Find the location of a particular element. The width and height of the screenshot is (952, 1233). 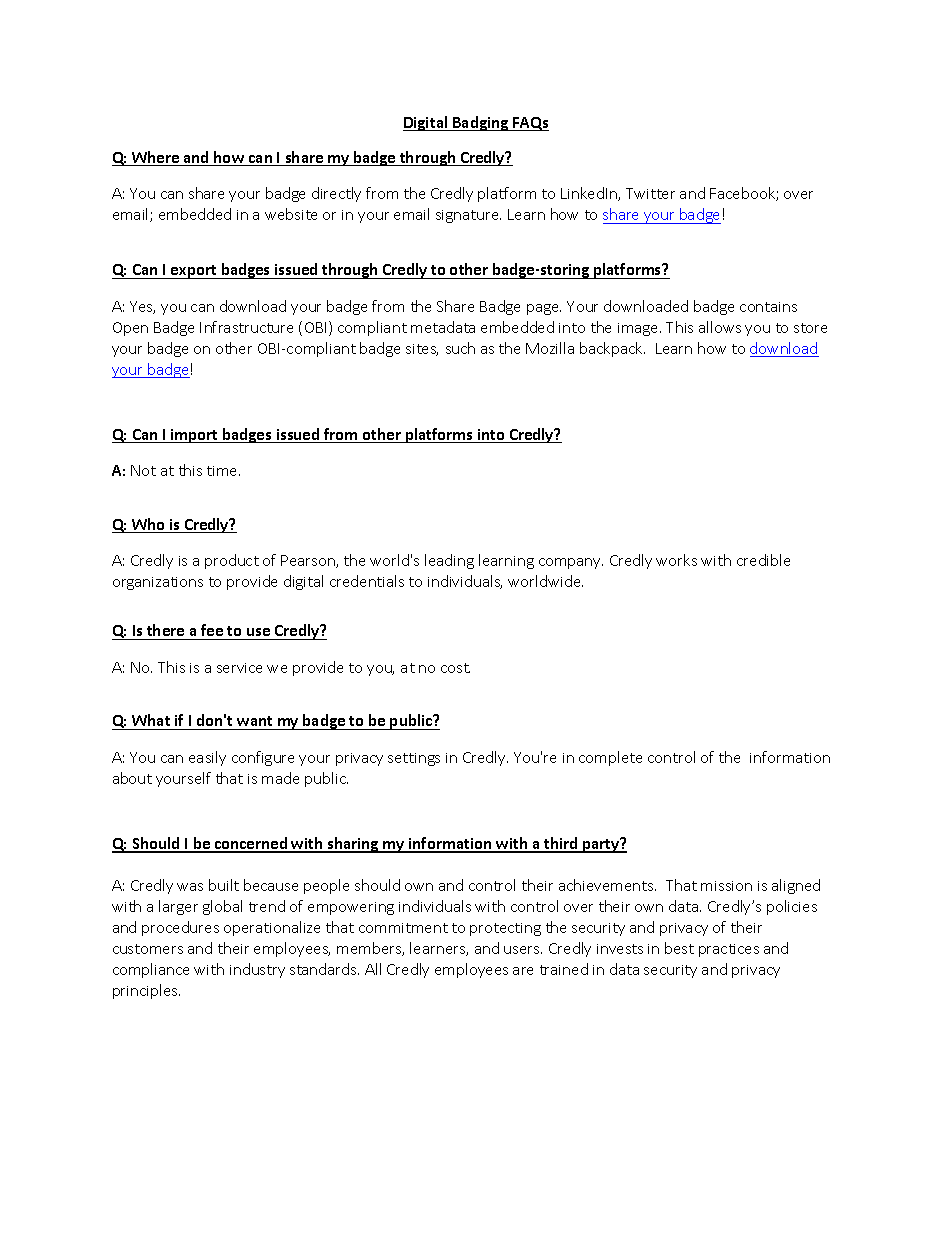

such is located at coordinates (460, 348).
